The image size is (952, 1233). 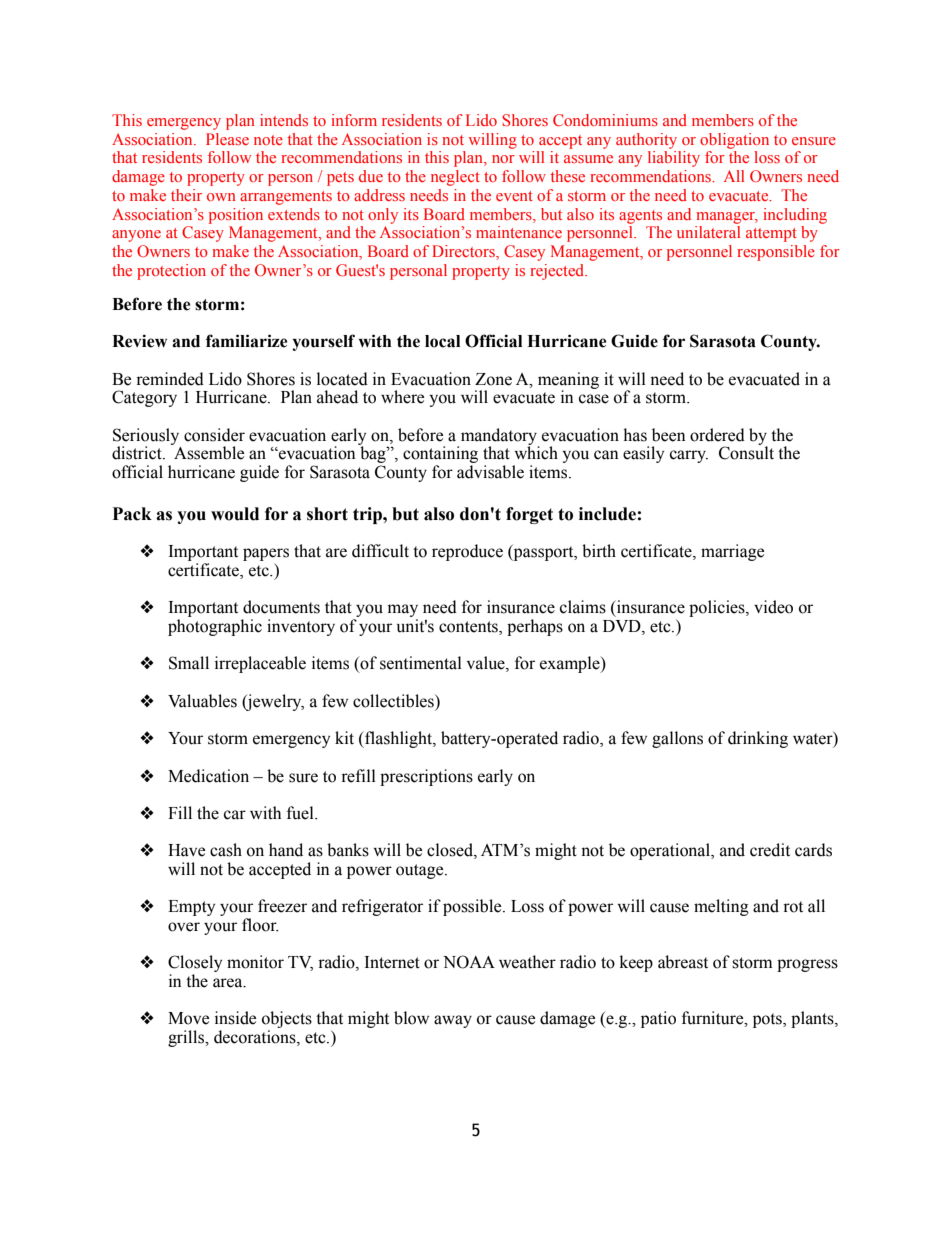 I want to click on ordered, so click(x=717, y=435).
